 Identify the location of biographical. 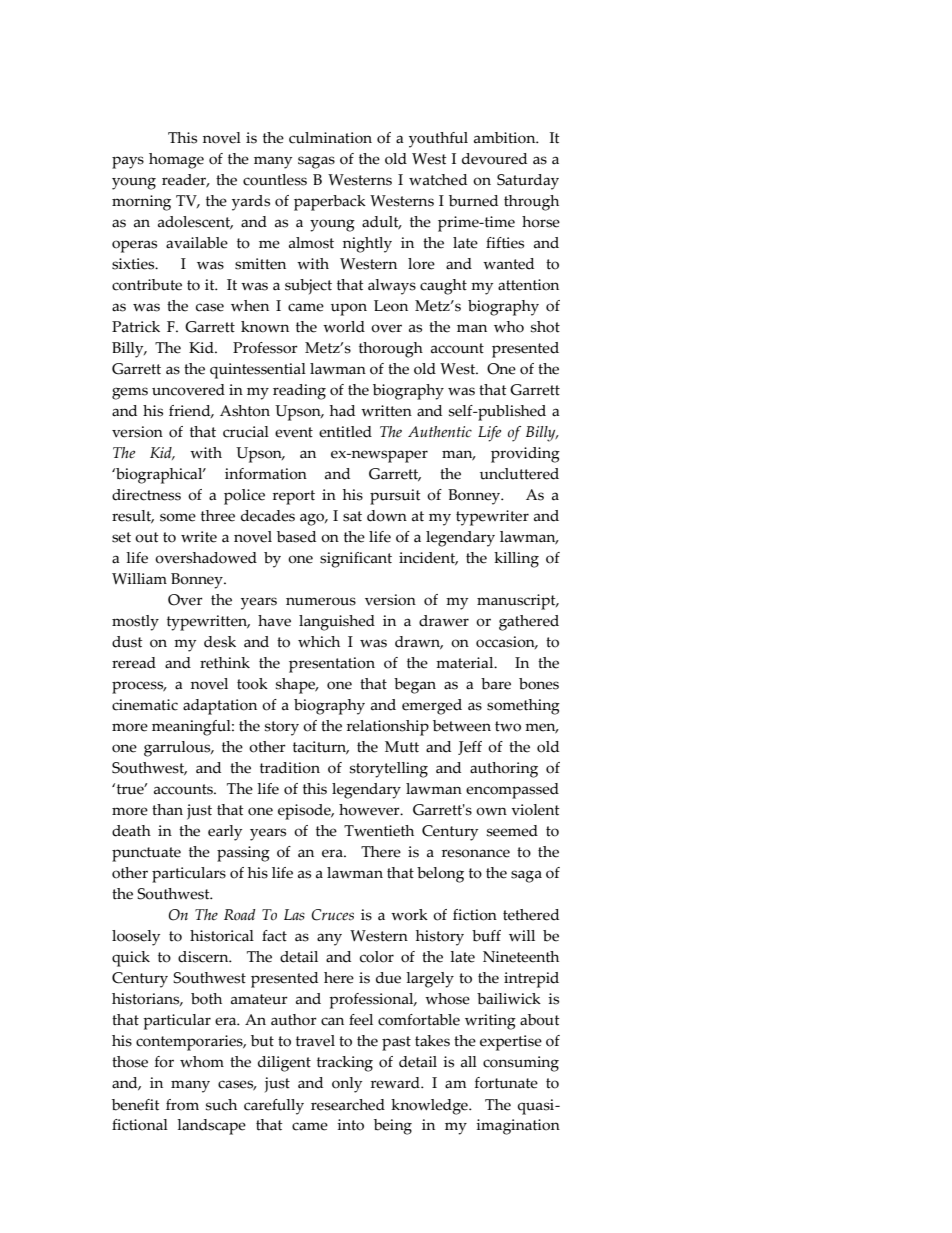
(159, 476).
